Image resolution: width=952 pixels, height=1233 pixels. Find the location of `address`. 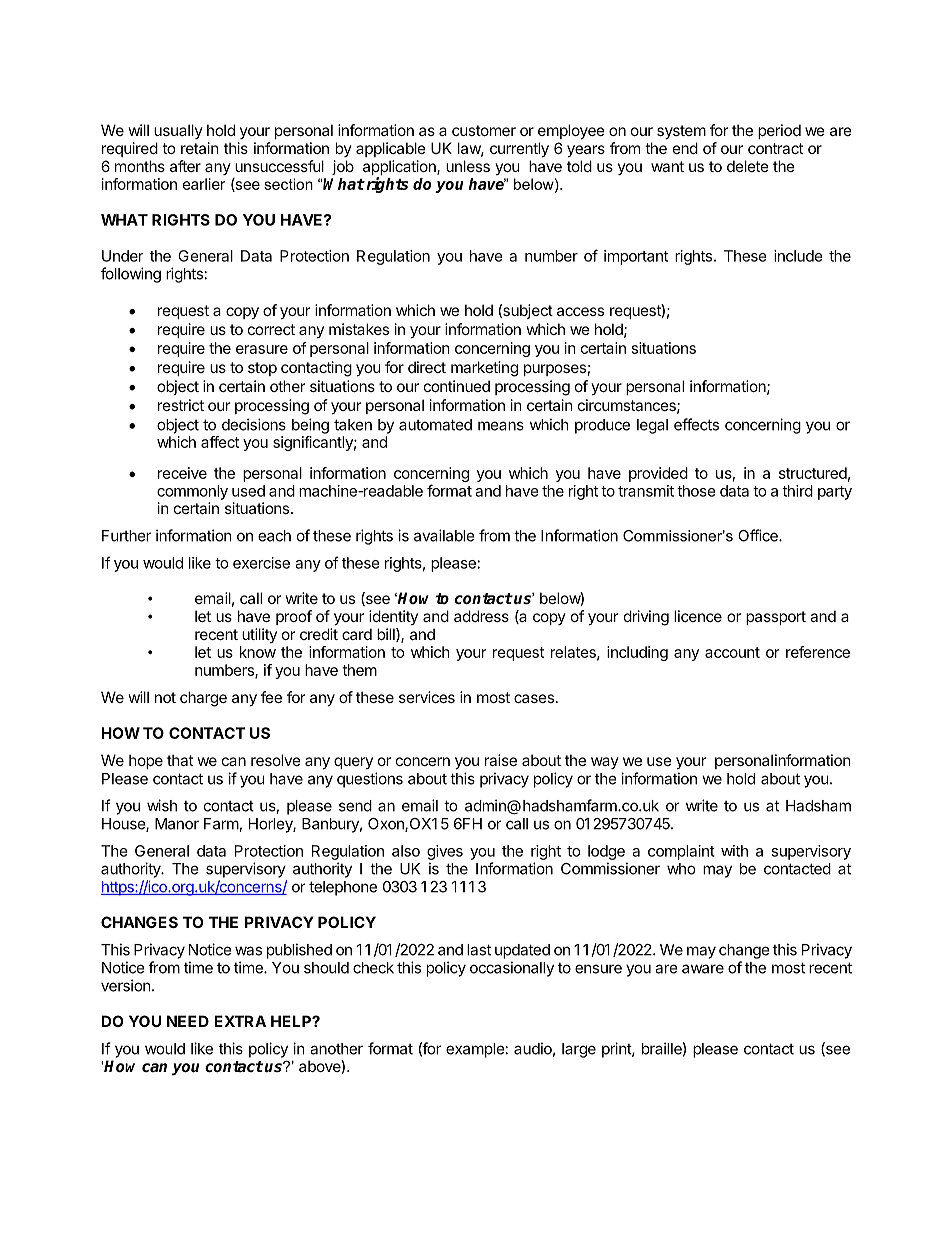

address is located at coordinates (481, 616).
